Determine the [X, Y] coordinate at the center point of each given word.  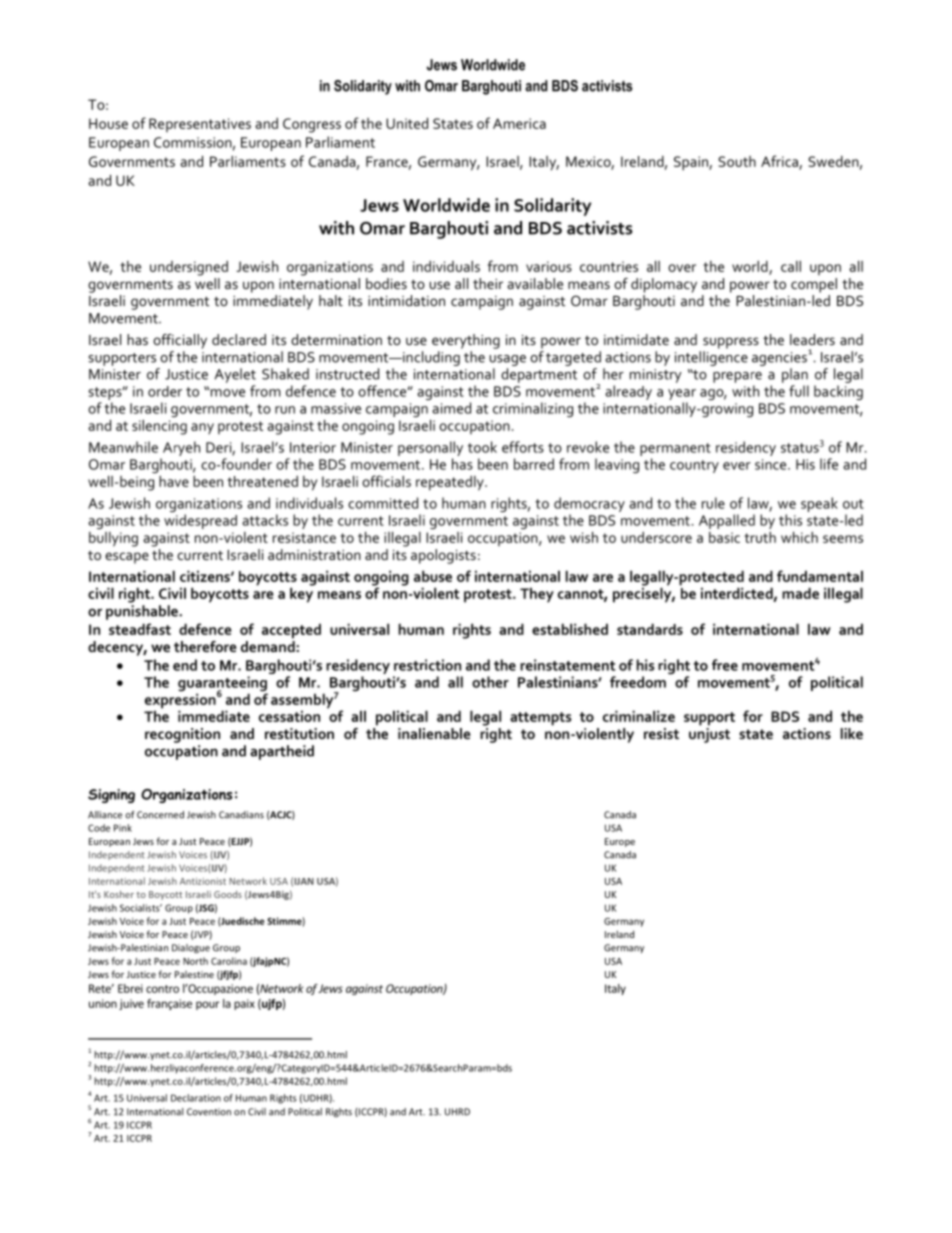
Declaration [196, 1098]
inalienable [434, 733]
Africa [780, 162]
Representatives [200, 125]
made [800, 593]
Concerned [160, 815]
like [852, 733]
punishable [143, 612]
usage [508, 360]
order [165, 391]
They [537, 595]
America [519, 123]
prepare [737, 377]
